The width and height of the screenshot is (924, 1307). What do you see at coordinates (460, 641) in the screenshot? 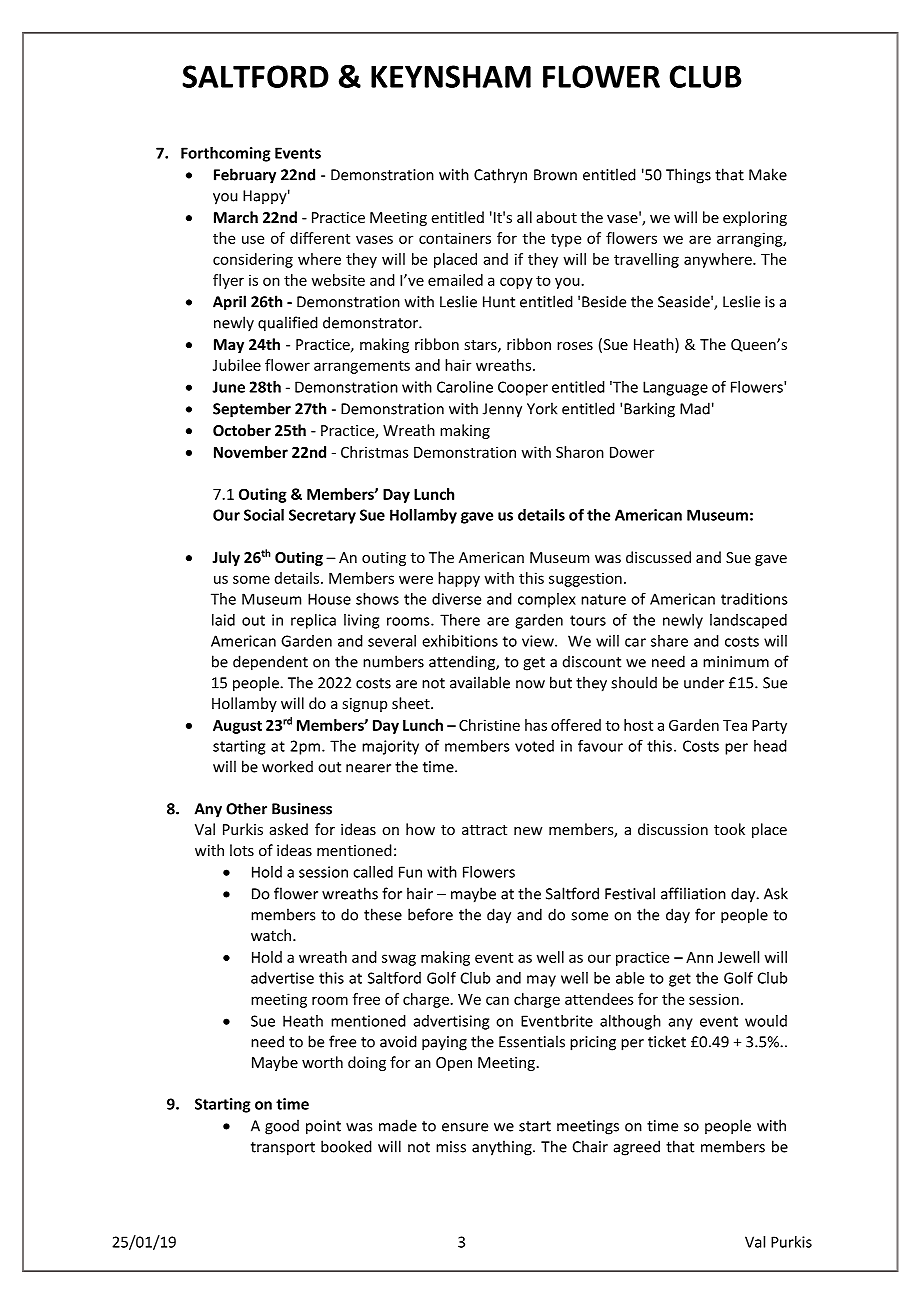
I see `exhibitions` at bounding box center [460, 641].
